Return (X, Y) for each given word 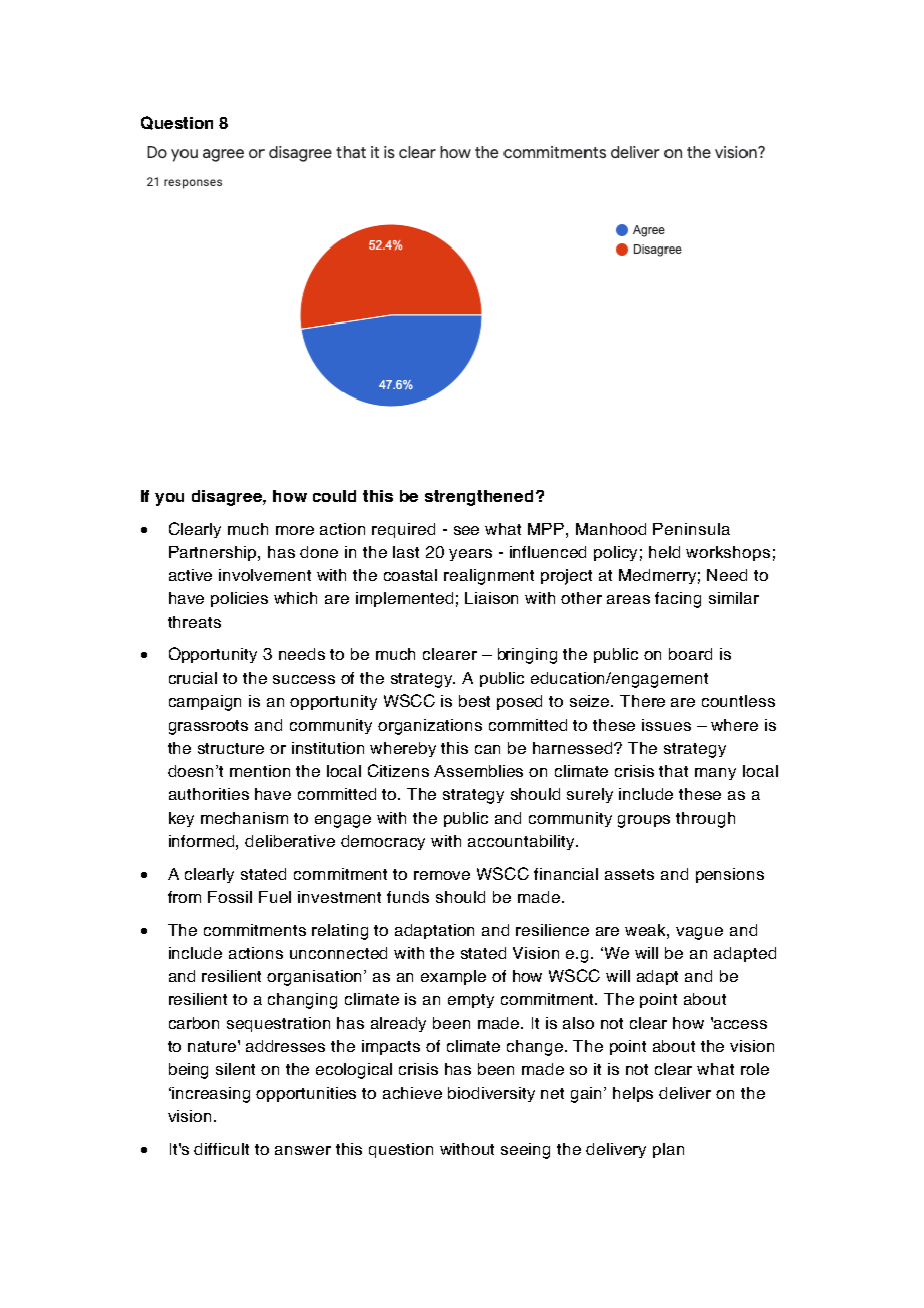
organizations (430, 727)
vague (699, 933)
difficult (221, 1149)
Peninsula (691, 529)
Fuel (275, 897)
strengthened (479, 498)
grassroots (208, 727)
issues (666, 725)
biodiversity (491, 1094)
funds (408, 897)
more (295, 530)
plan (668, 1150)
